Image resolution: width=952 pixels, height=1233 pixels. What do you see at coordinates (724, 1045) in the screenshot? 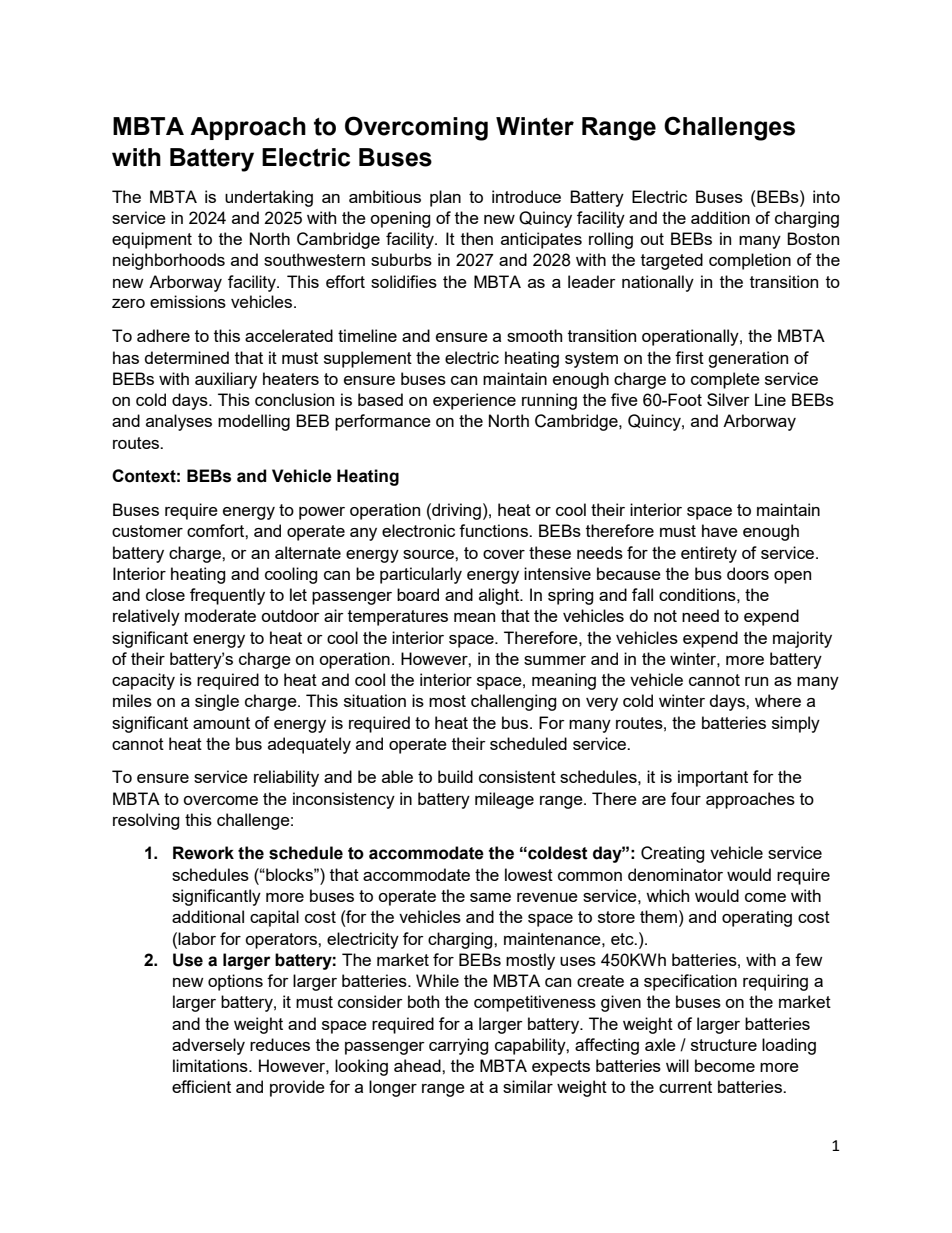
I see `structure` at bounding box center [724, 1045].
